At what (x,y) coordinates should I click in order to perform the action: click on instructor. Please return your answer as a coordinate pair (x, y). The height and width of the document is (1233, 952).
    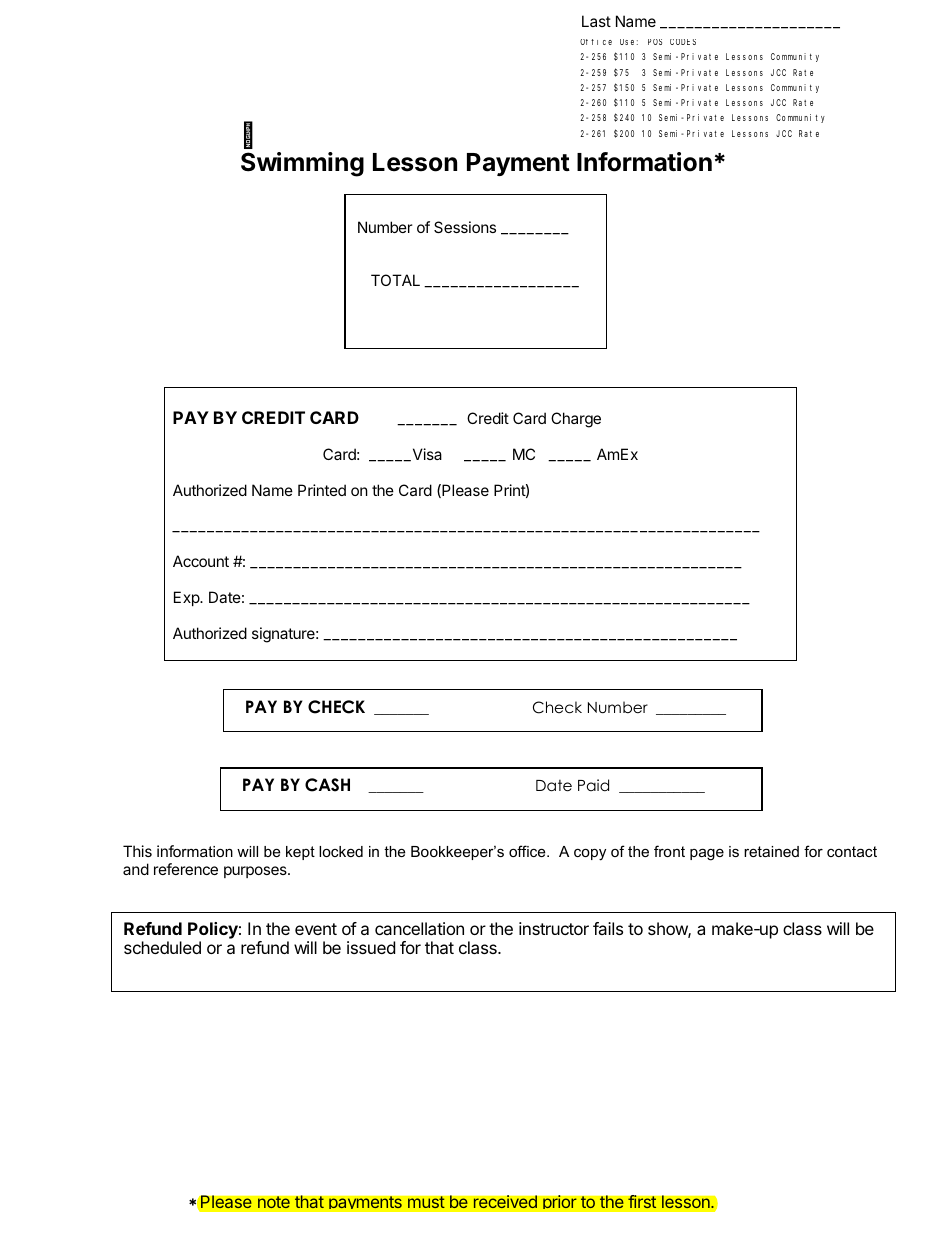
    Looking at the image, I should click on (554, 928).
